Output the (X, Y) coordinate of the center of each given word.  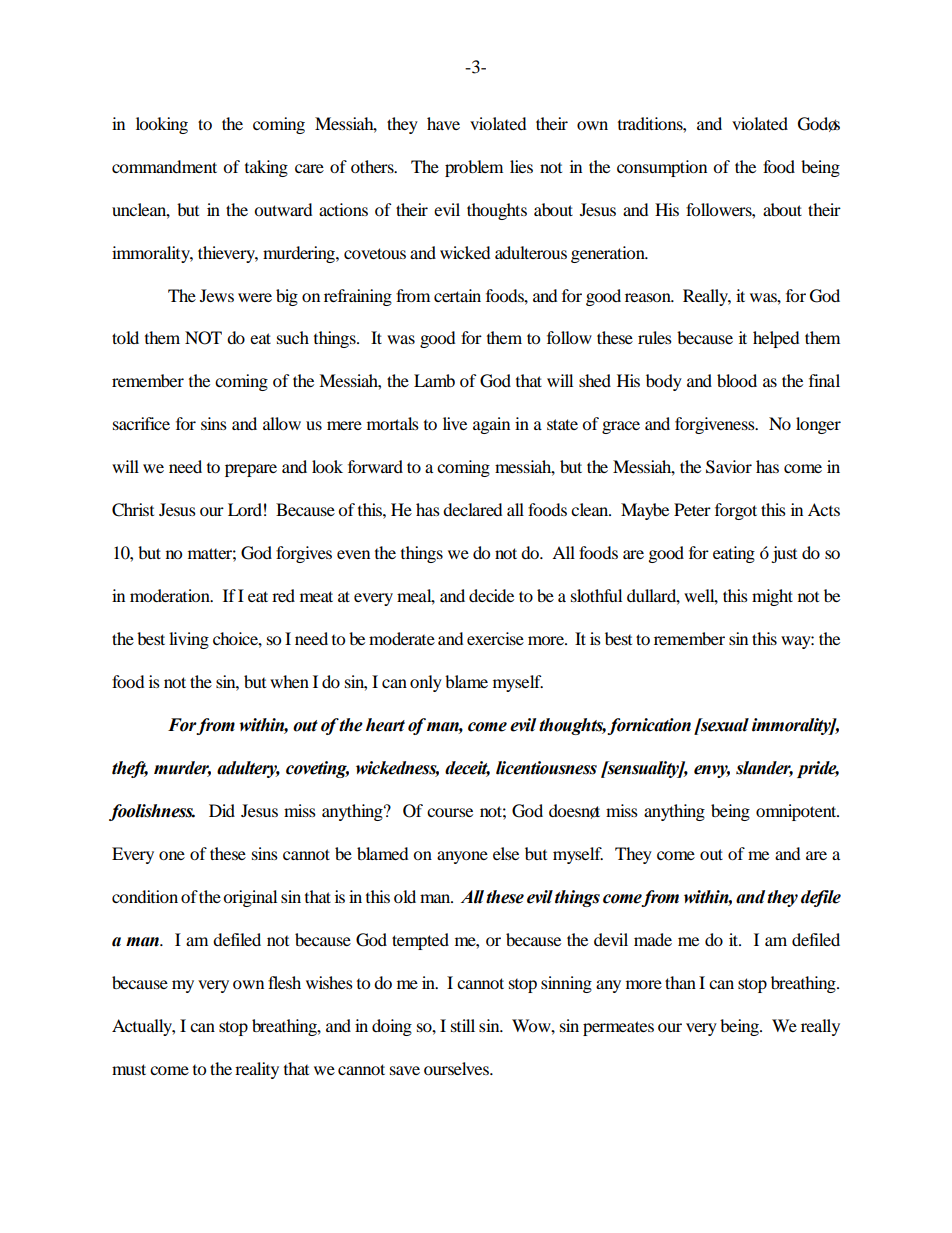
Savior (729, 467)
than (680, 982)
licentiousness (546, 768)
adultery (248, 769)
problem (474, 168)
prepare (251, 470)
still (463, 1025)
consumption (662, 168)
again (491, 425)
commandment (164, 166)
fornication (649, 726)
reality (257, 1070)
